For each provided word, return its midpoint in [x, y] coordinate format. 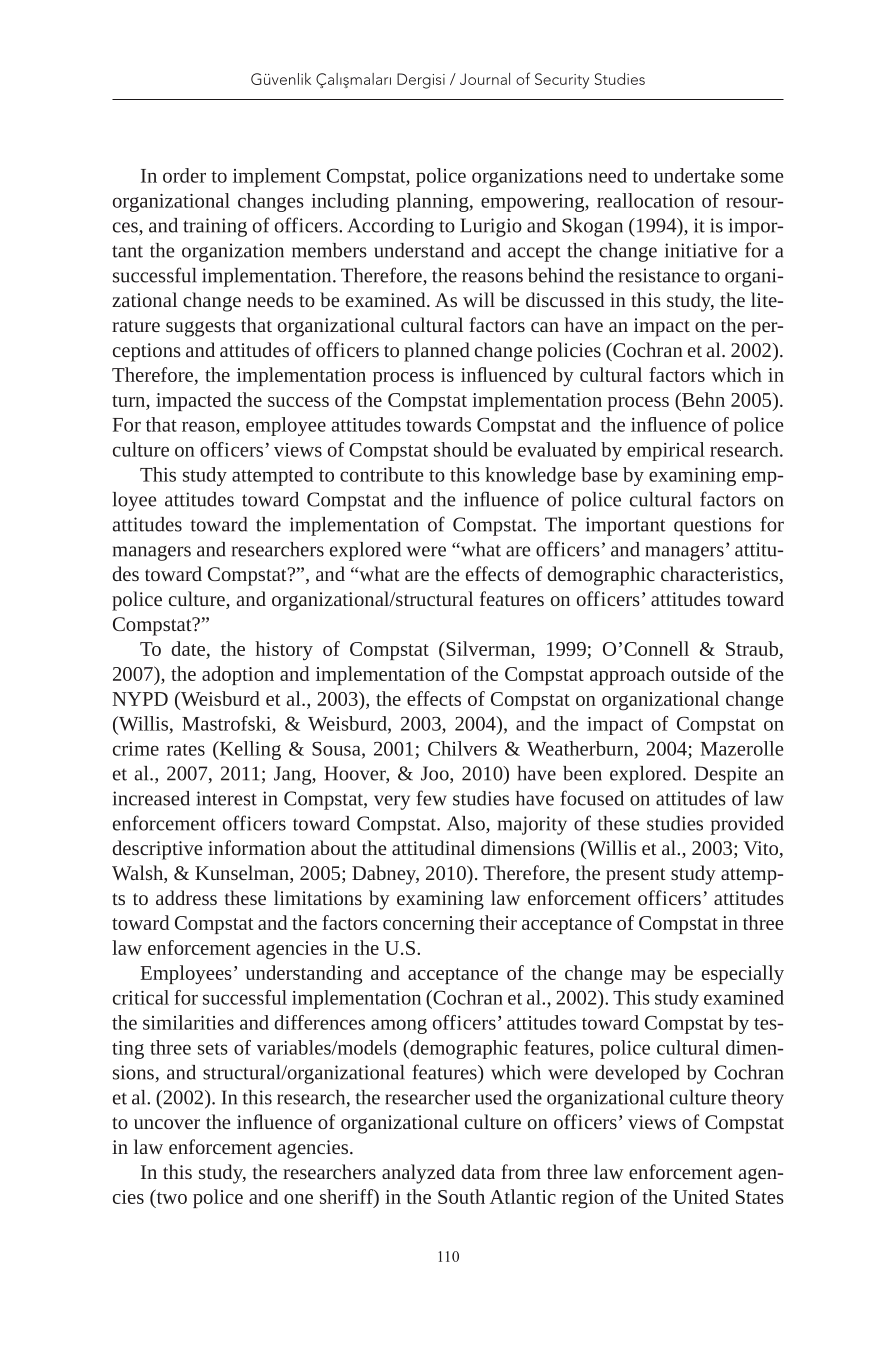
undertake [694, 175]
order [184, 175]
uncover [167, 1124]
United [701, 1196]
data [478, 1171]
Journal [485, 79]
